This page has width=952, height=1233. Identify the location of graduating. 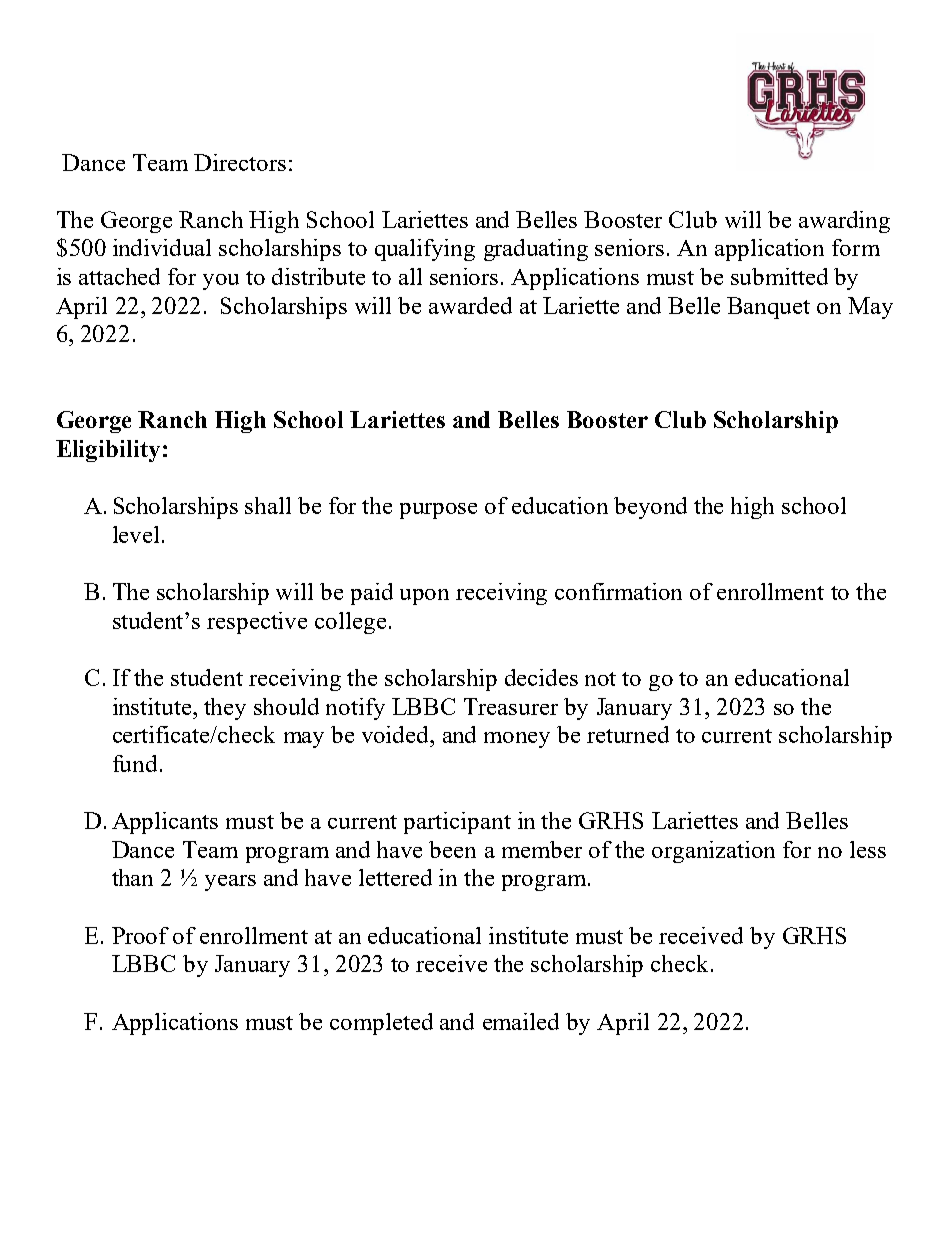
(536, 250).
